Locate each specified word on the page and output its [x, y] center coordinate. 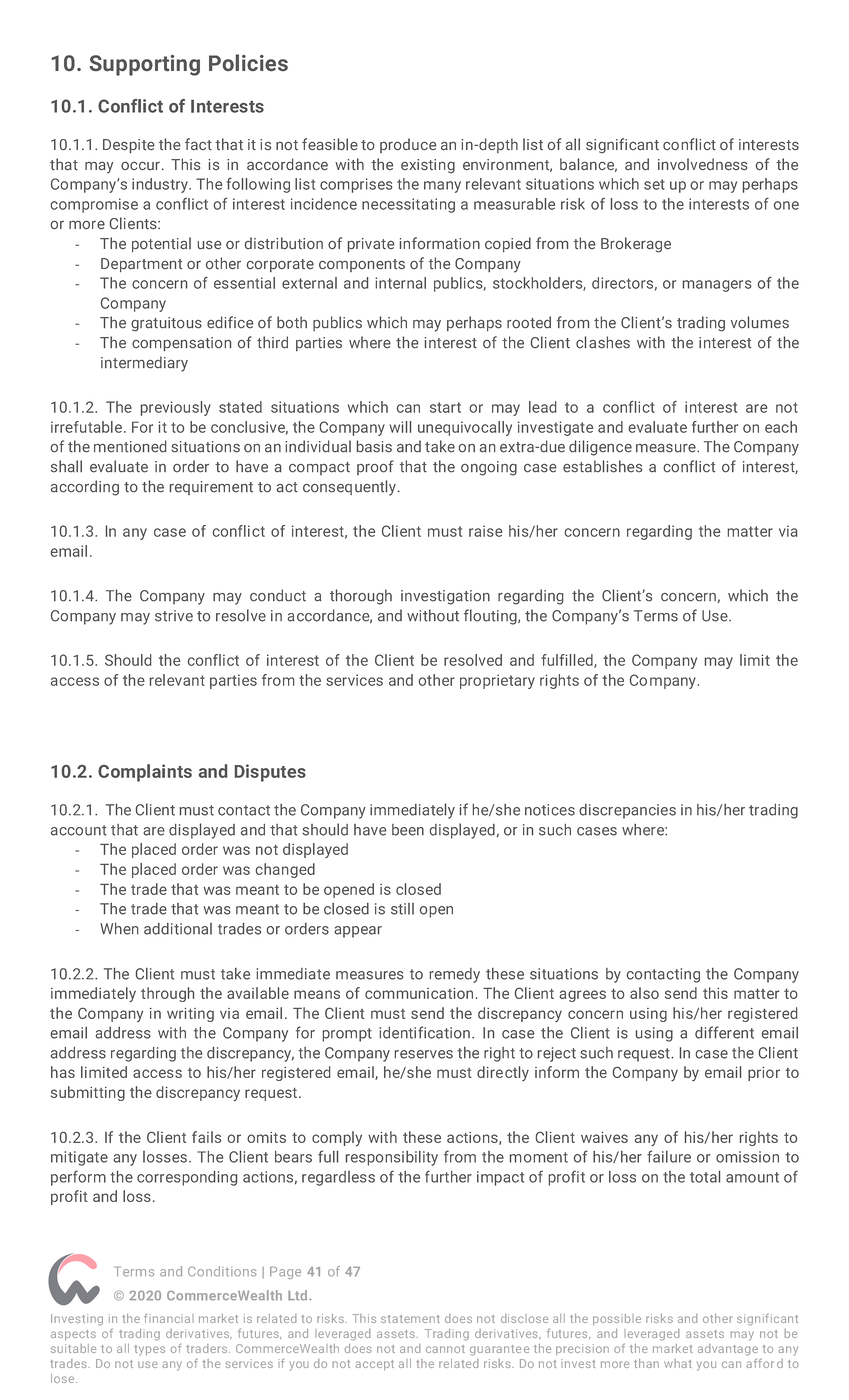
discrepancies [627, 811]
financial [169, 1318]
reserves [424, 1054]
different [724, 1032]
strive [174, 616]
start [445, 407]
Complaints [145, 773]
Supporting [144, 65]
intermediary [144, 364]
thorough [361, 597]
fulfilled [568, 661]
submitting [88, 1093]
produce [408, 145]
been [408, 830]
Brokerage [636, 245]
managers [717, 286]
